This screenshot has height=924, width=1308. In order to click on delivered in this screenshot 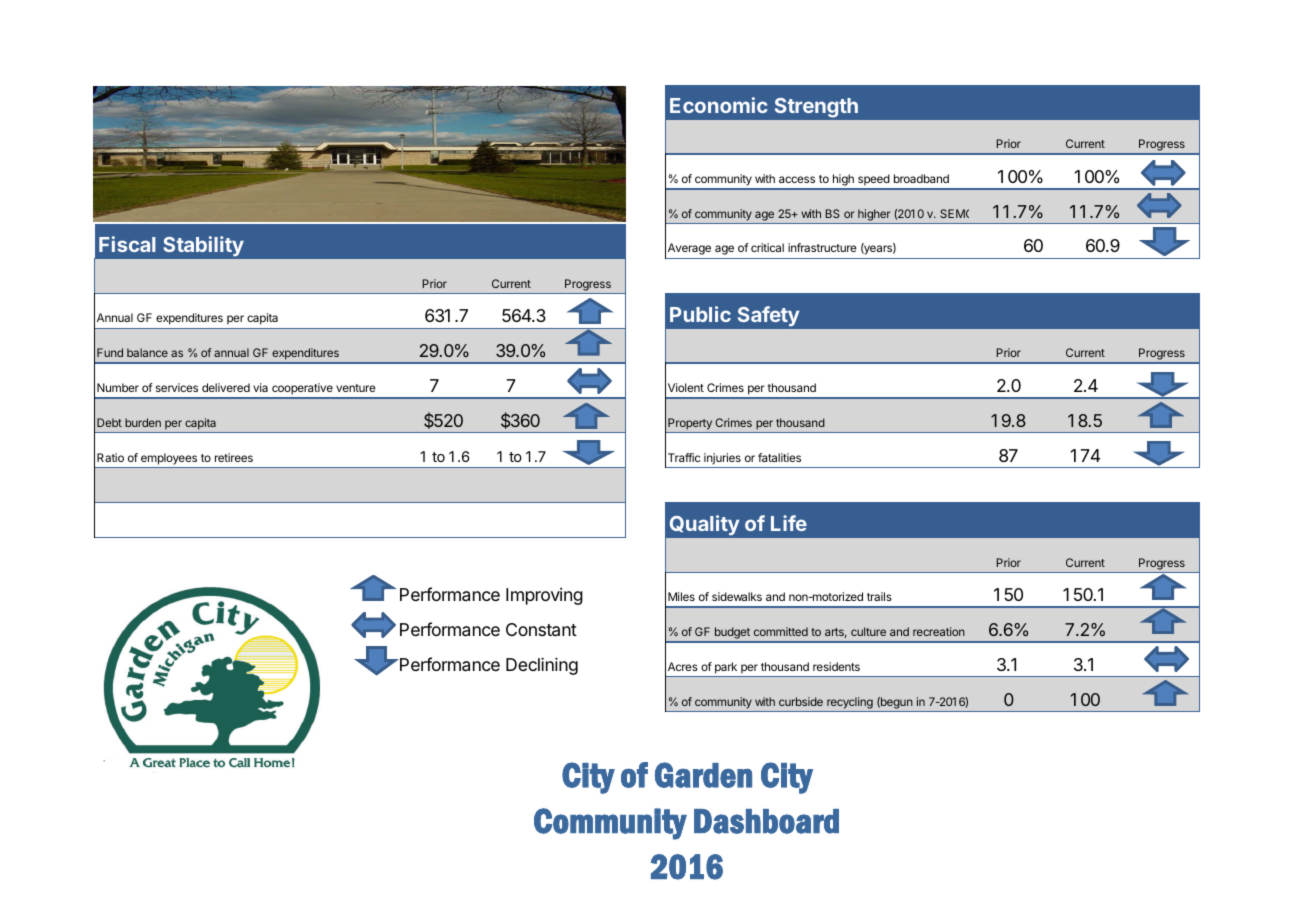, I will do `click(226, 387)`.
